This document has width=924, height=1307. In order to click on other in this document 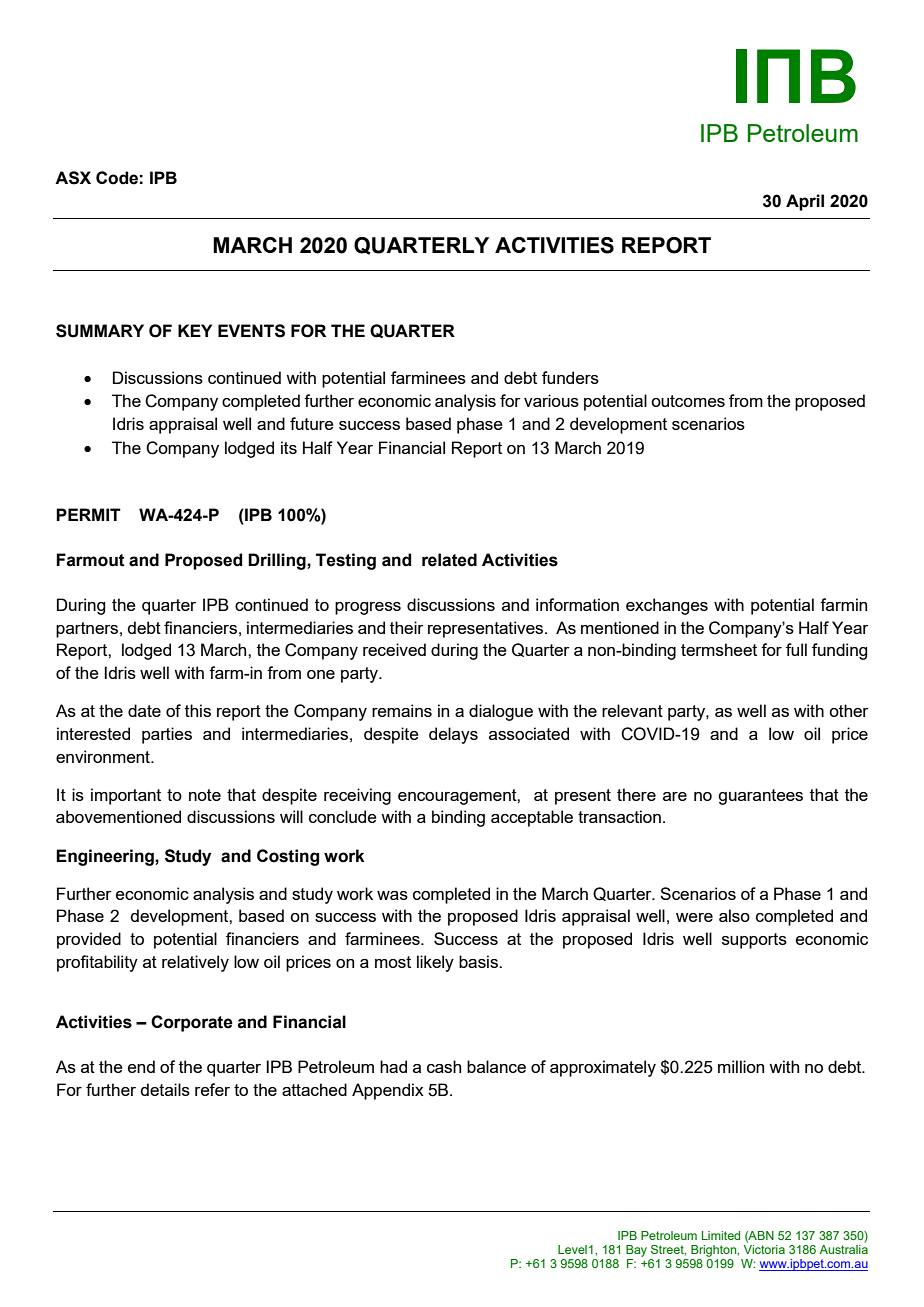, I will do `click(849, 710)`.
